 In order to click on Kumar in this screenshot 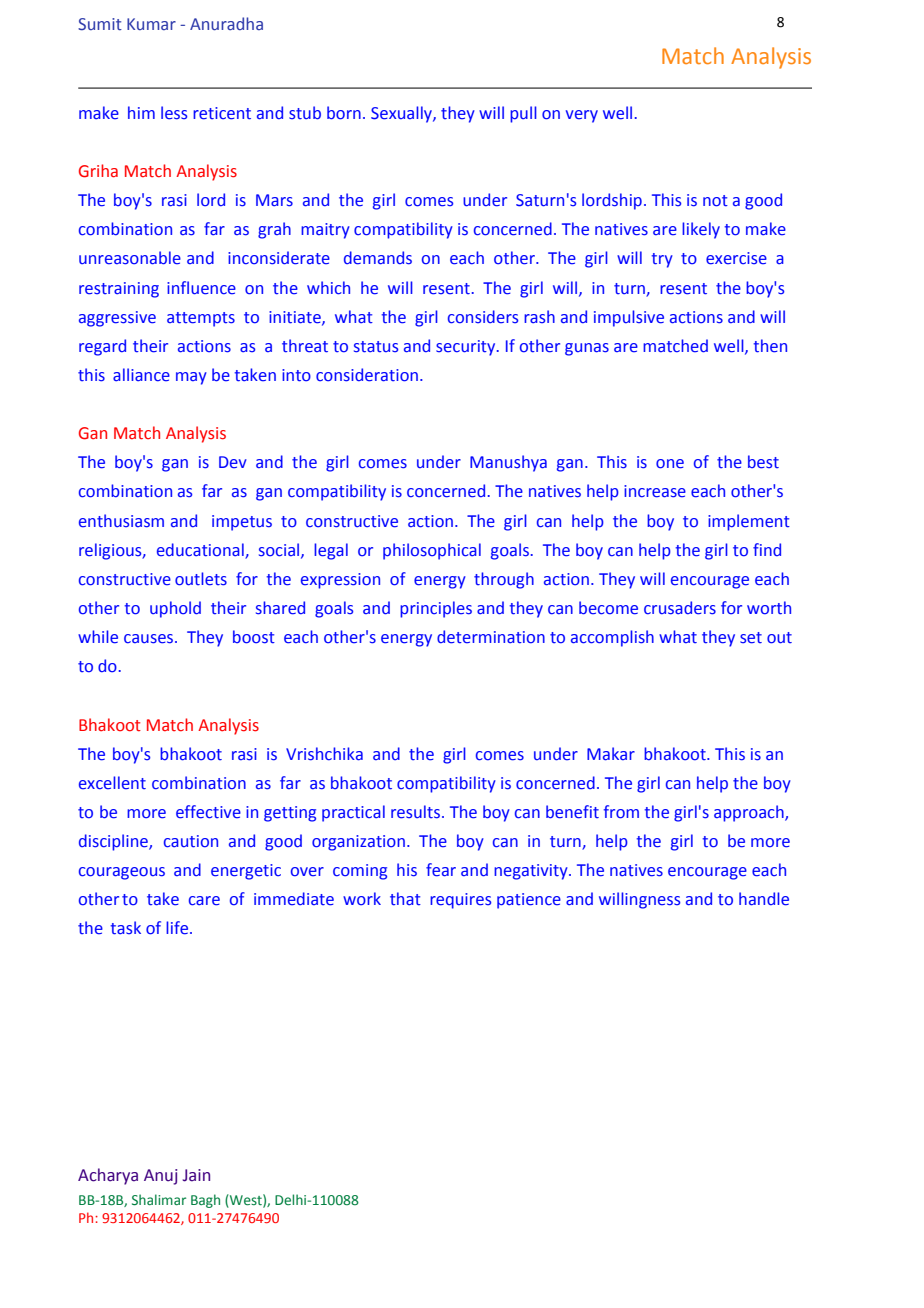, I will do `click(151, 24)`.
